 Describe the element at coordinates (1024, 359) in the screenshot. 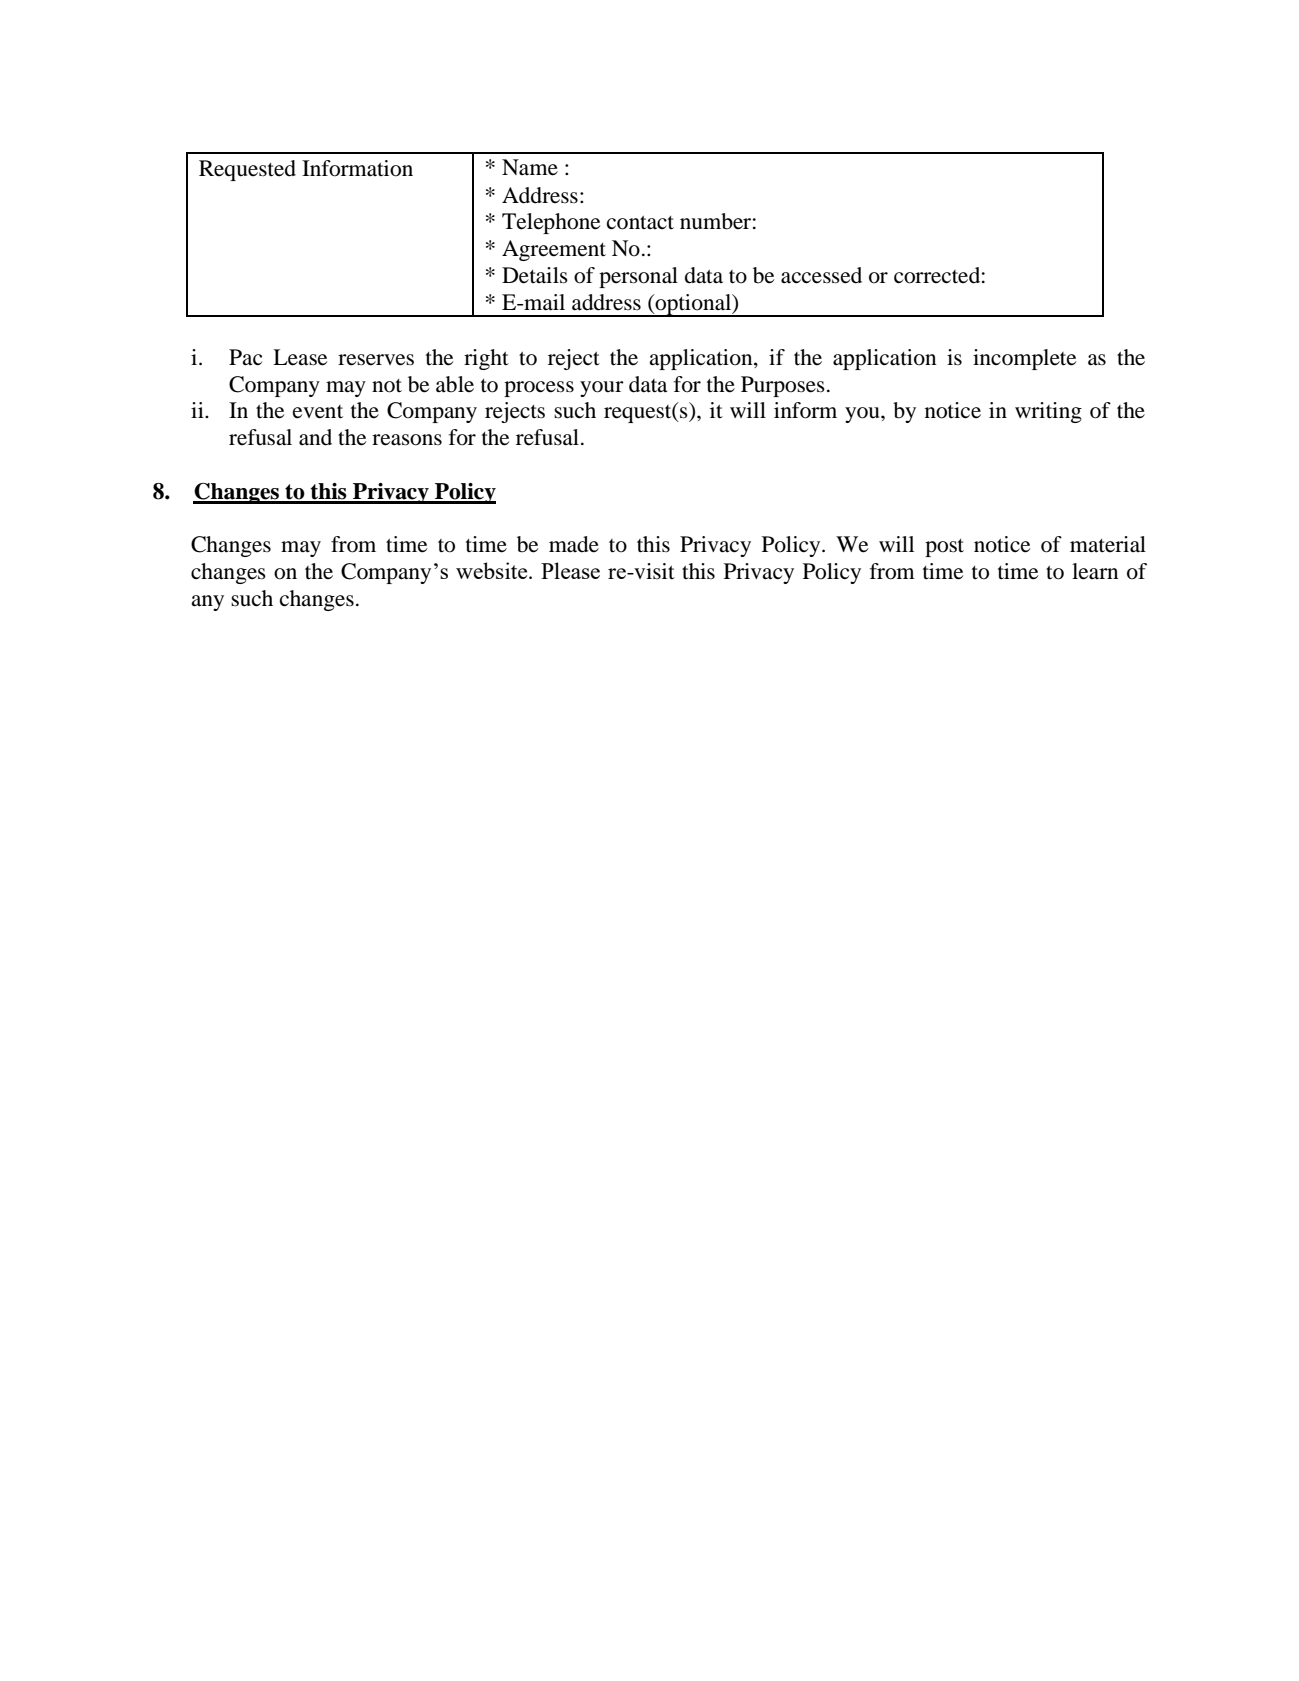

I see `incomplete` at that location.
